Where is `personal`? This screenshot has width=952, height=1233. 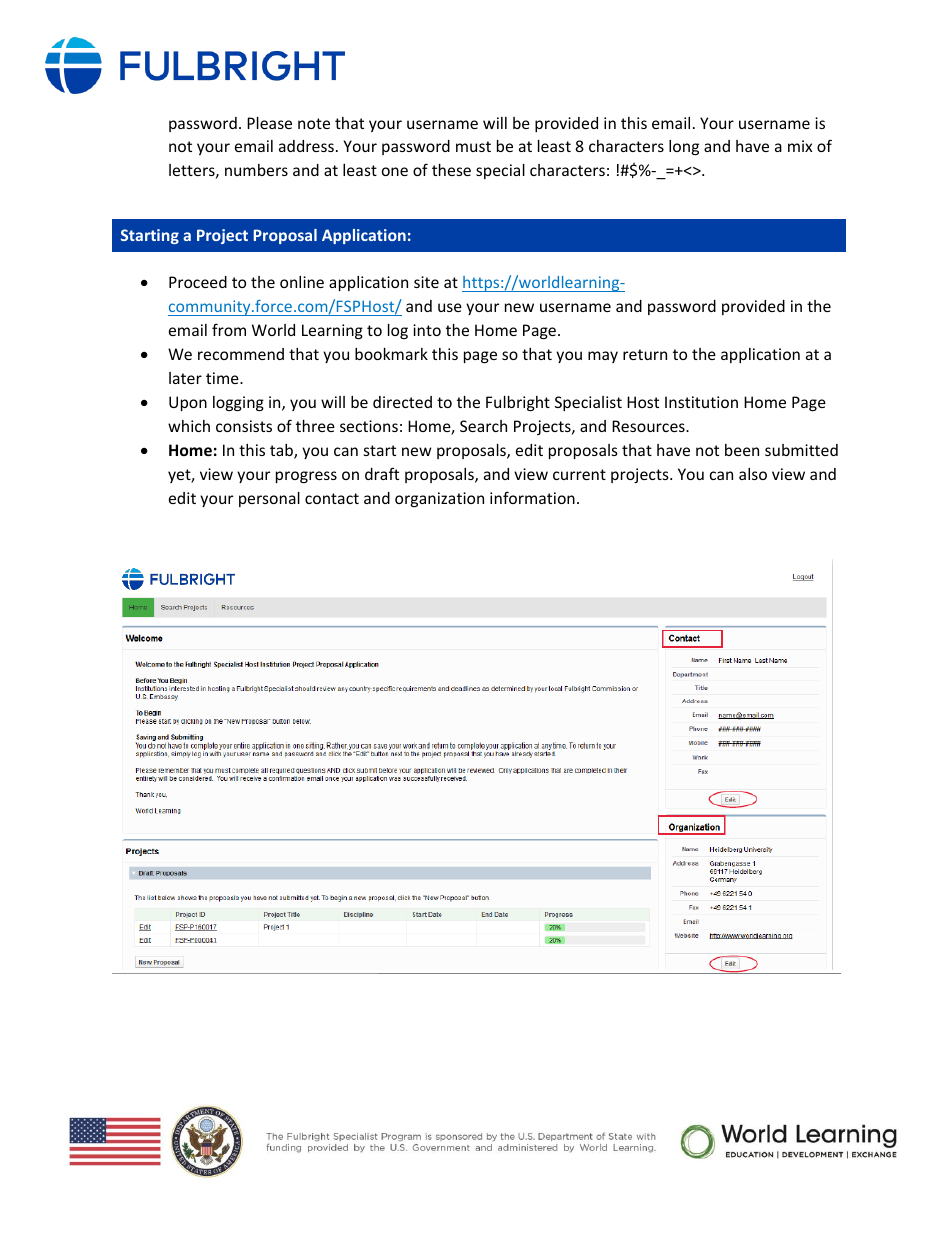
personal is located at coordinates (269, 499).
